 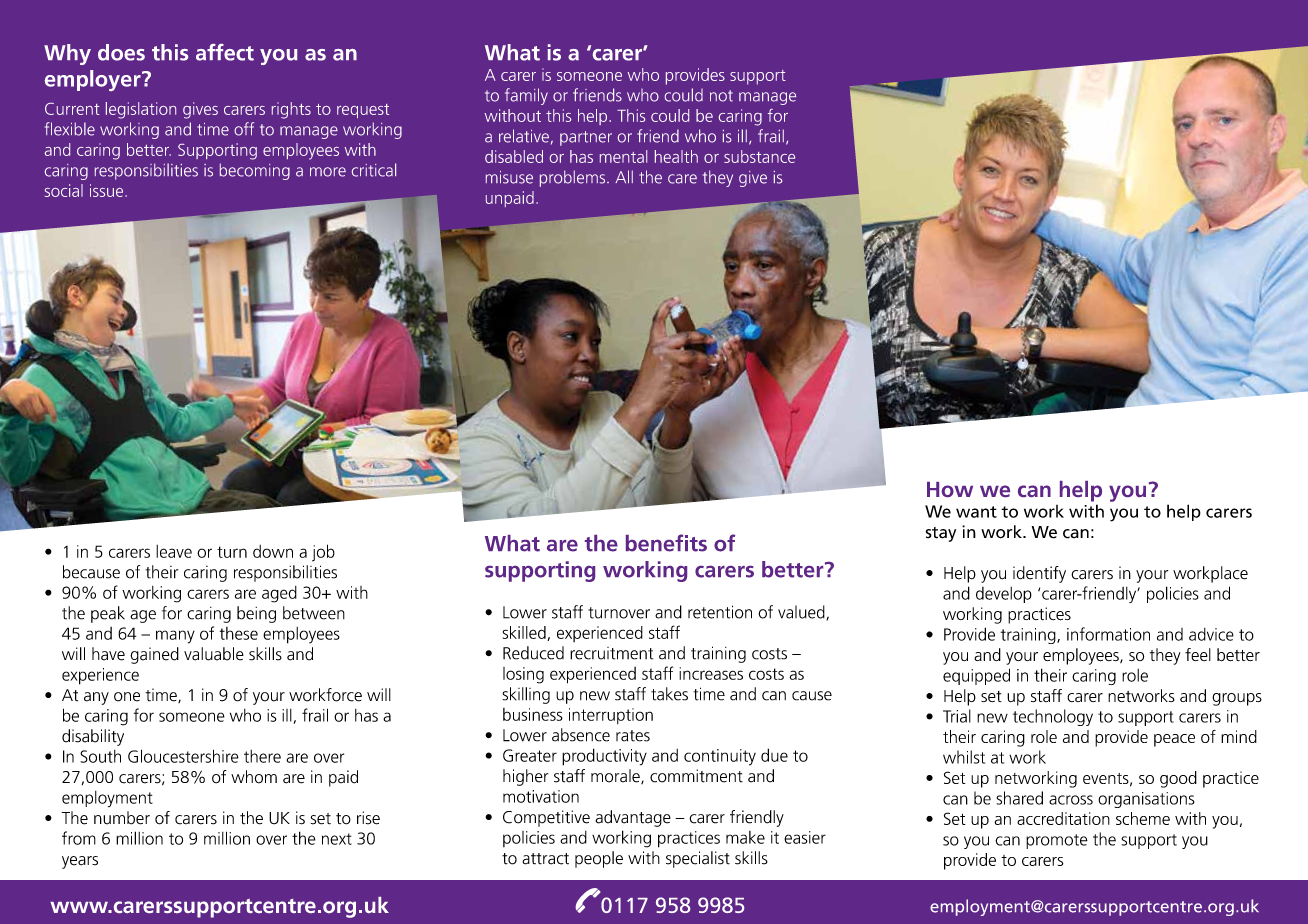 What do you see at coordinates (721, 96) in the screenshot?
I see `not` at bounding box center [721, 96].
